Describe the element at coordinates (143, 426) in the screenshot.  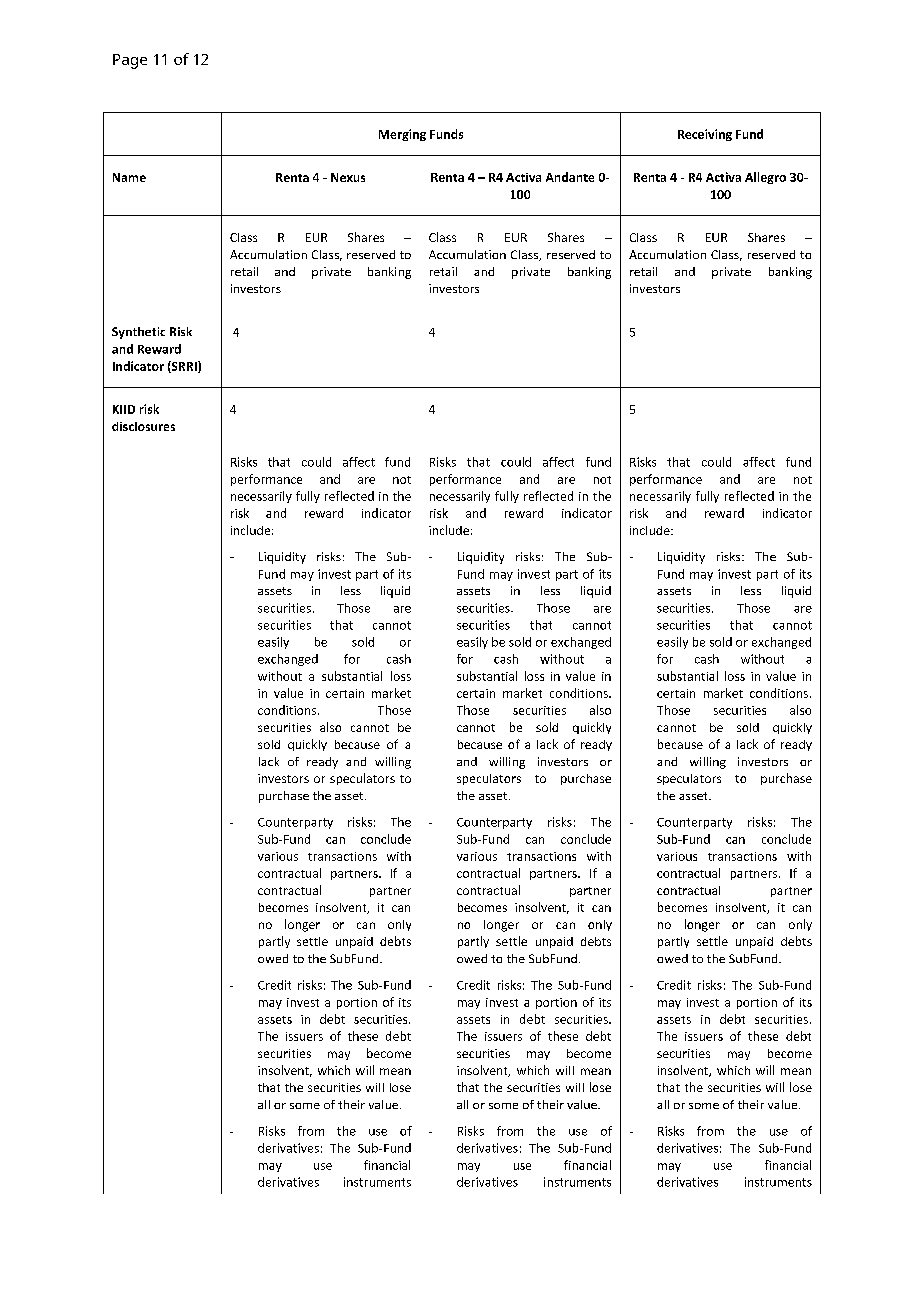
I see `disclosures` at that location.
